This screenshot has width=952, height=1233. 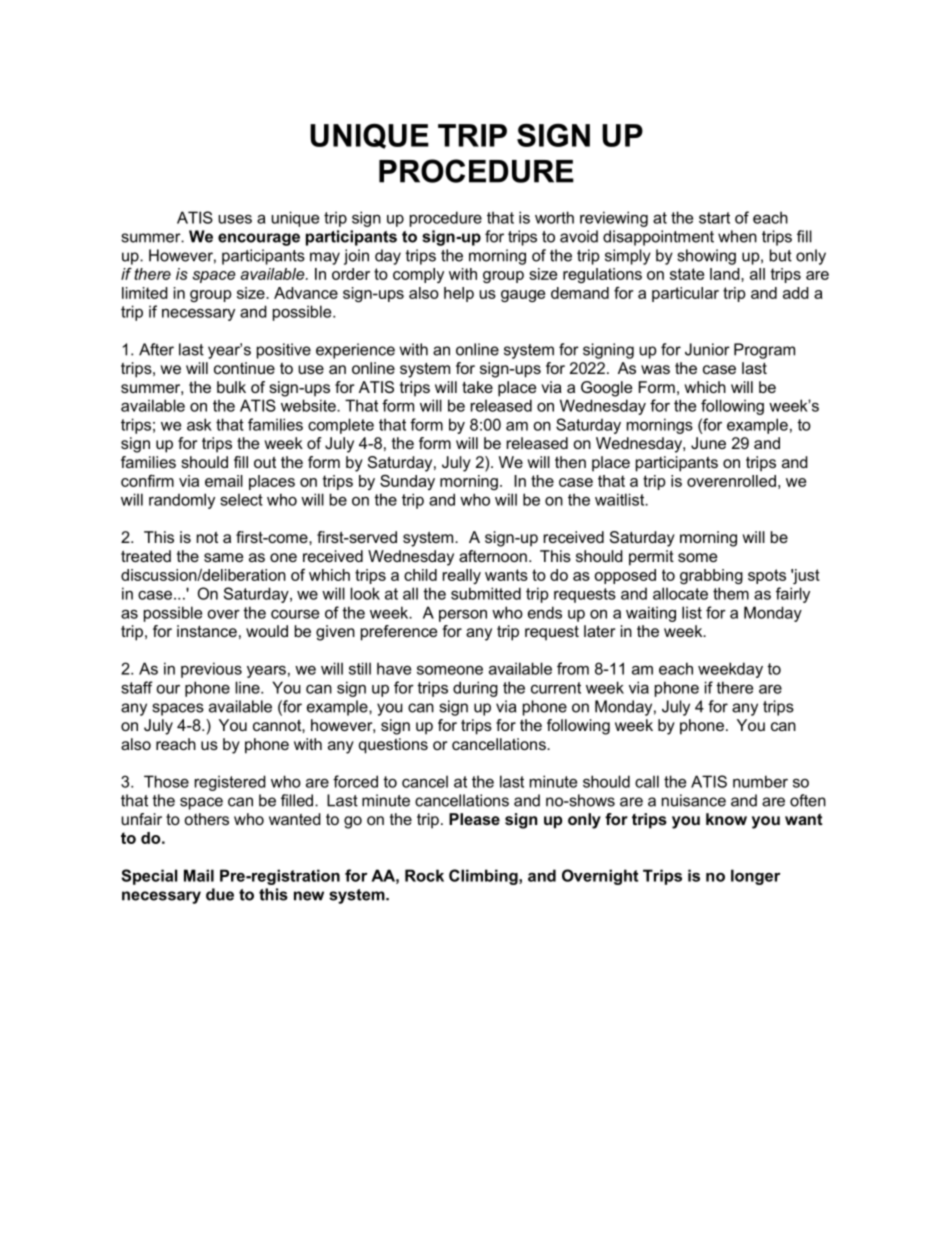 I want to click on worth, so click(x=554, y=217).
